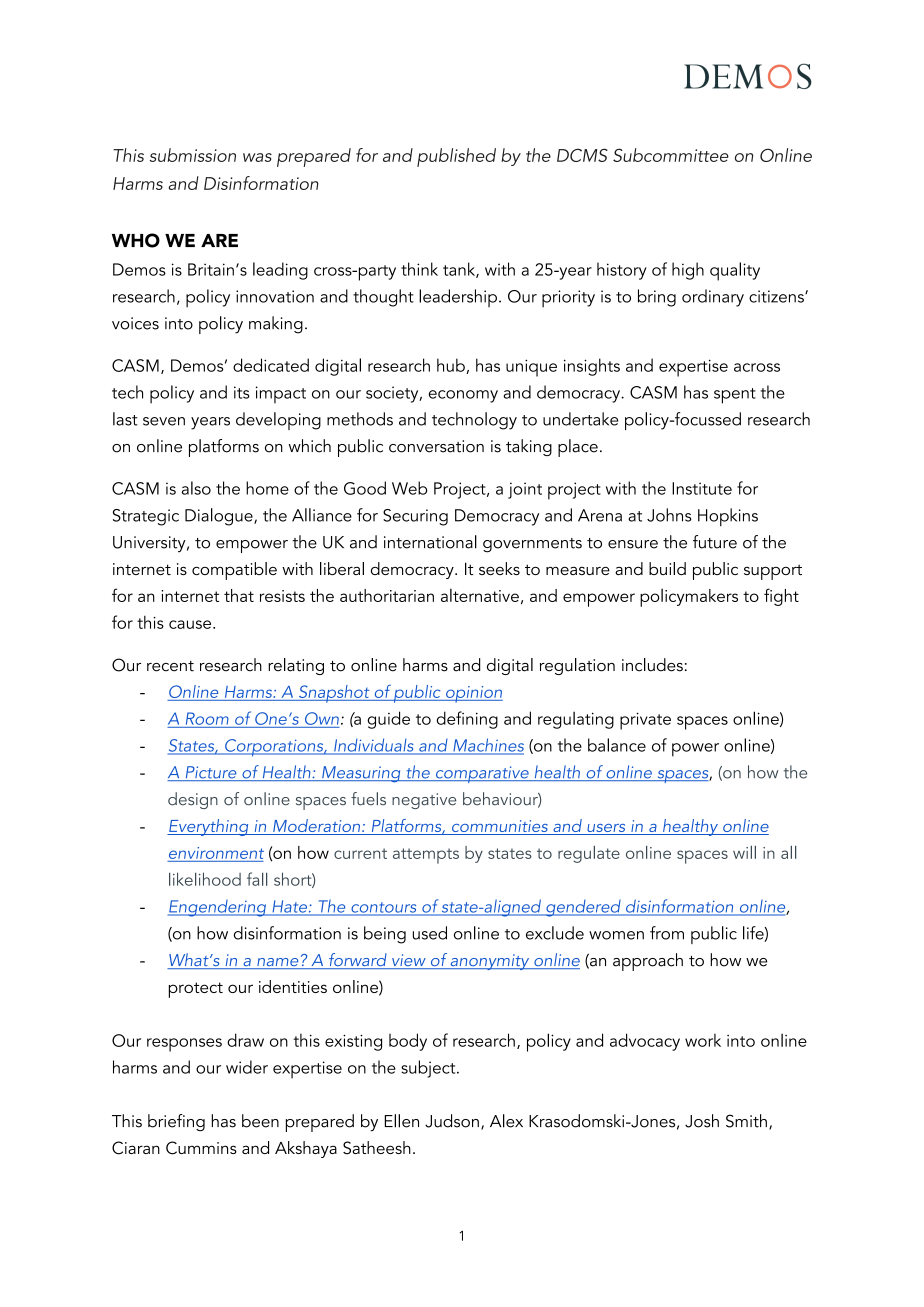  What do you see at coordinates (702, 488) in the screenshot?
I see `Institute` at bounding box center [702, 488].
